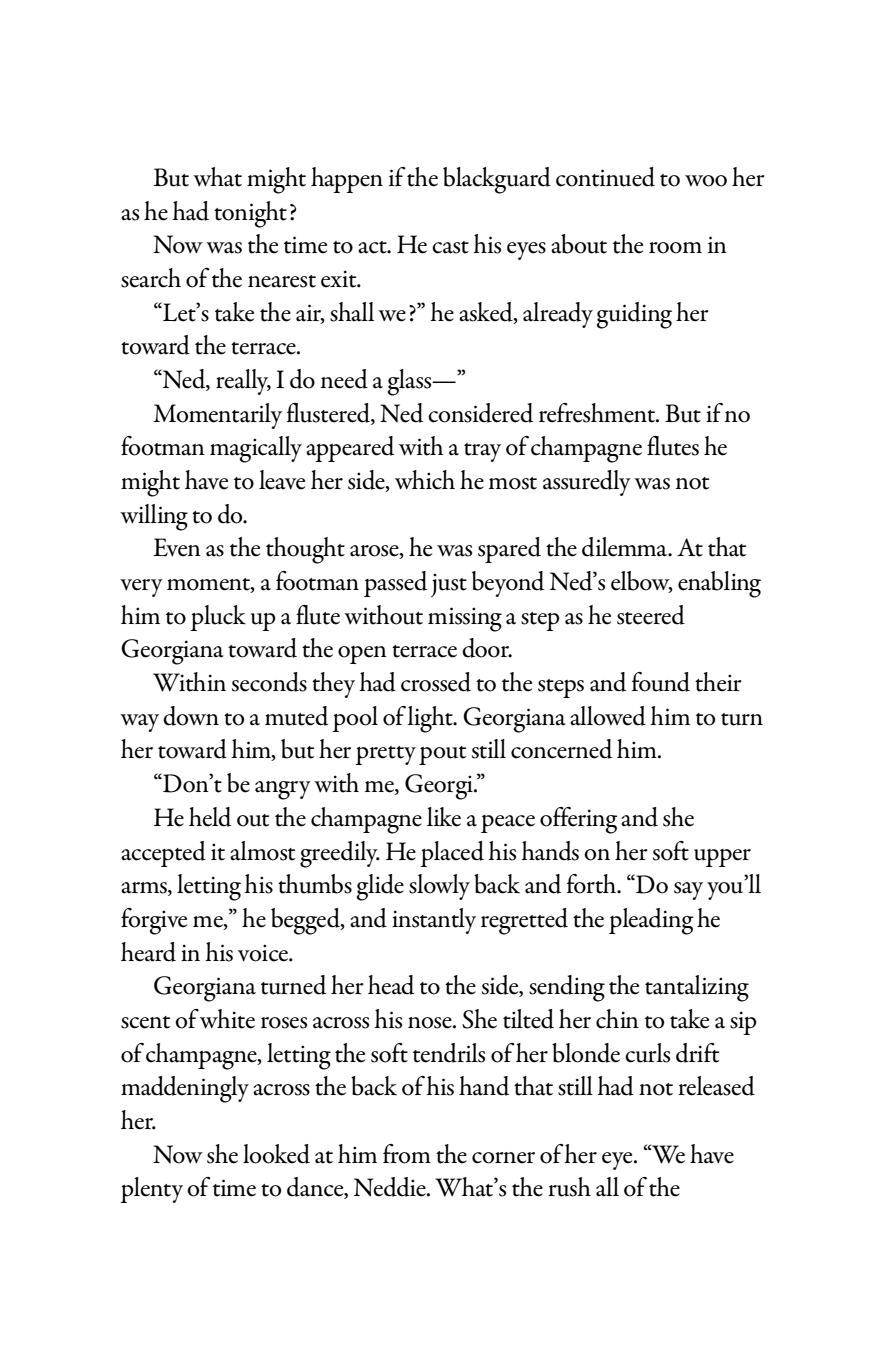 The width and height of the screenshot is (887, 1372). What do you see at coordinates (450, 247) in the screenshot?
I see `cast` at bounding box center [450, 247].
